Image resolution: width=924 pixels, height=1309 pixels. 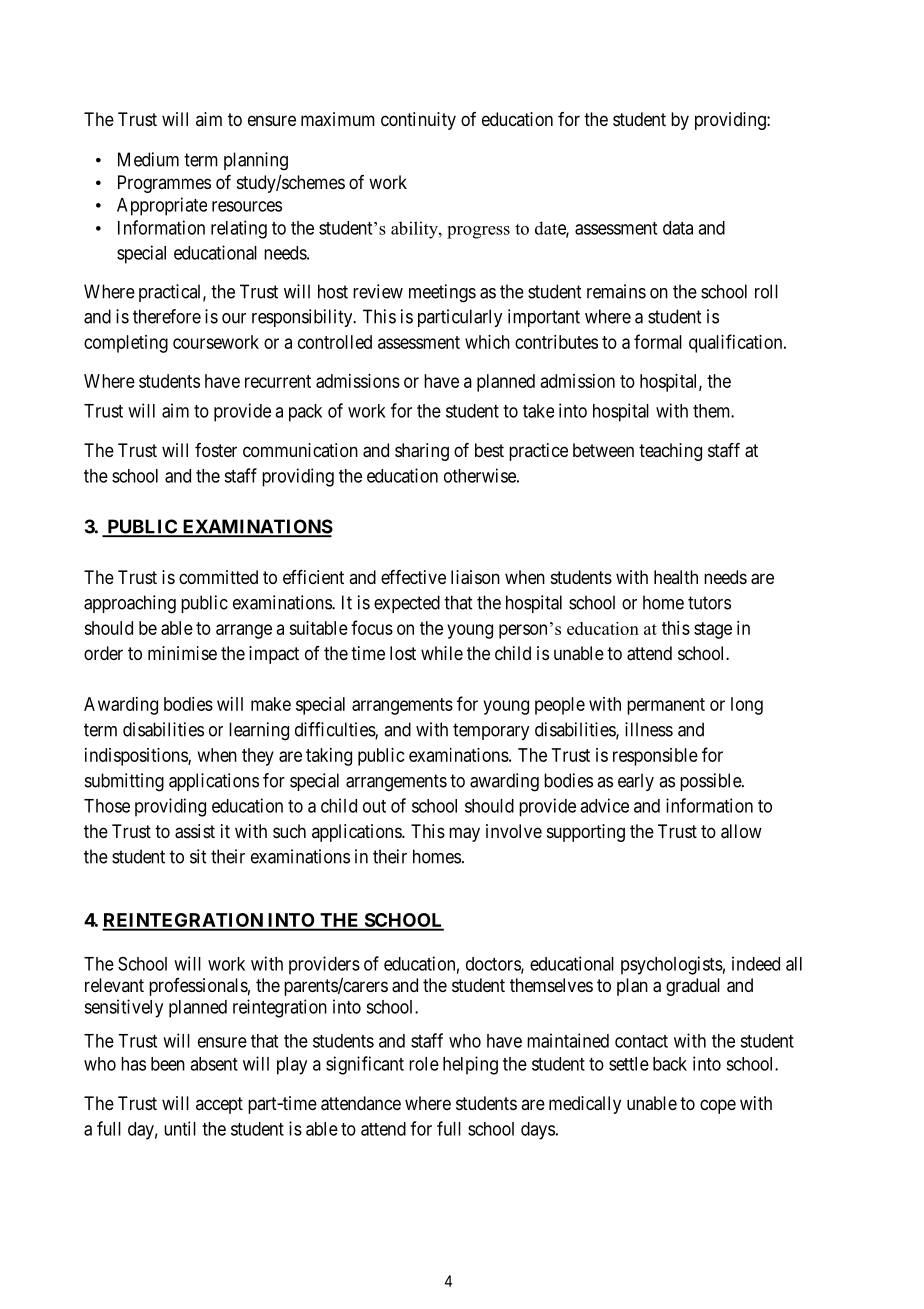 I want to click on assist, so click(x=195, y=831).
